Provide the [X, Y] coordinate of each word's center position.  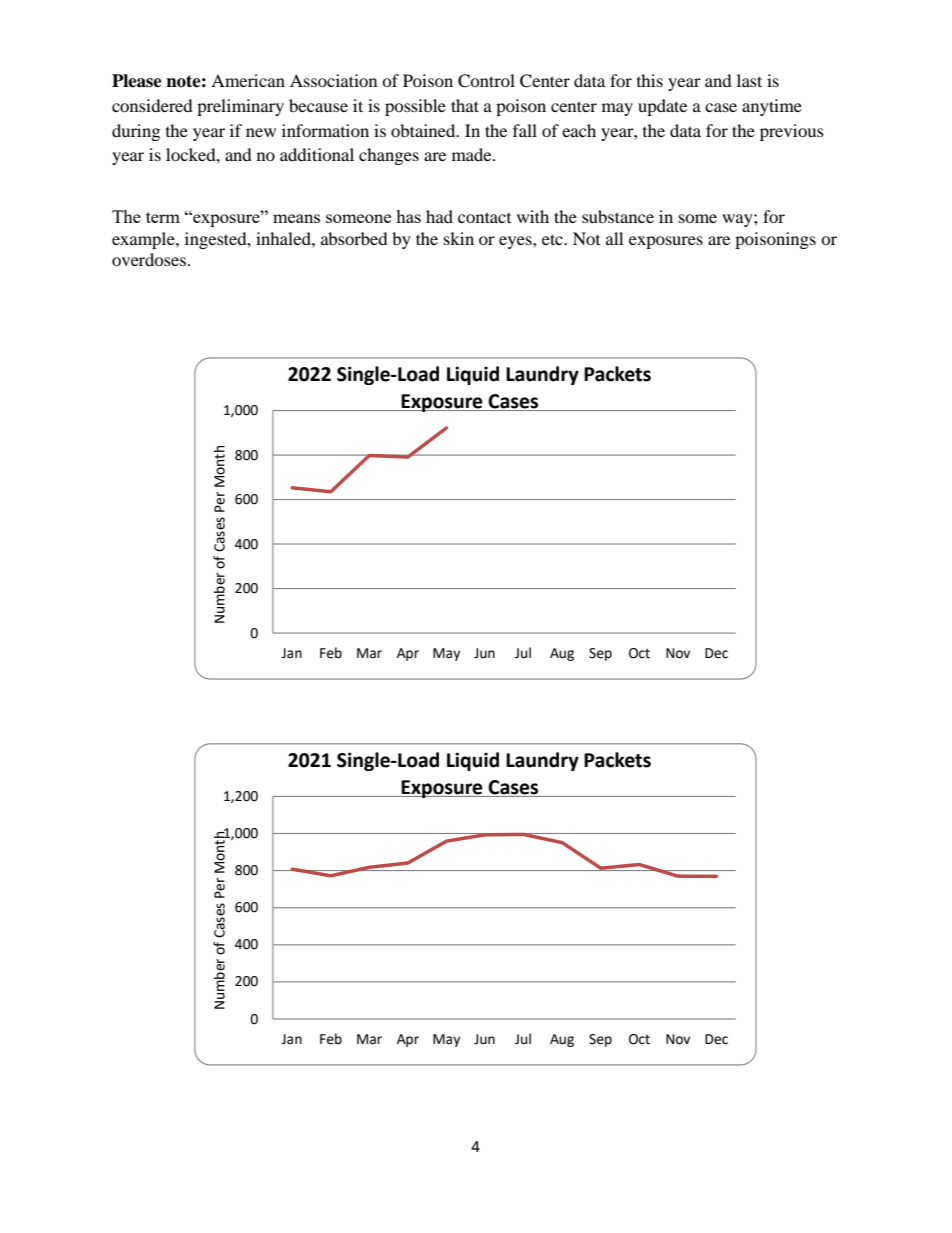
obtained [424, 130]
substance [618, 216]
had [439, 216]
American [248, 80]
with [533, 216]
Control [486, 81]
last [749, 80]
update [662, 107]
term [163, 217]
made [473, 154]
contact [484, 217]
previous [792, 132]
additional [317, 154]
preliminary [240, 107]
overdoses [149, 259]
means [296, 218]
